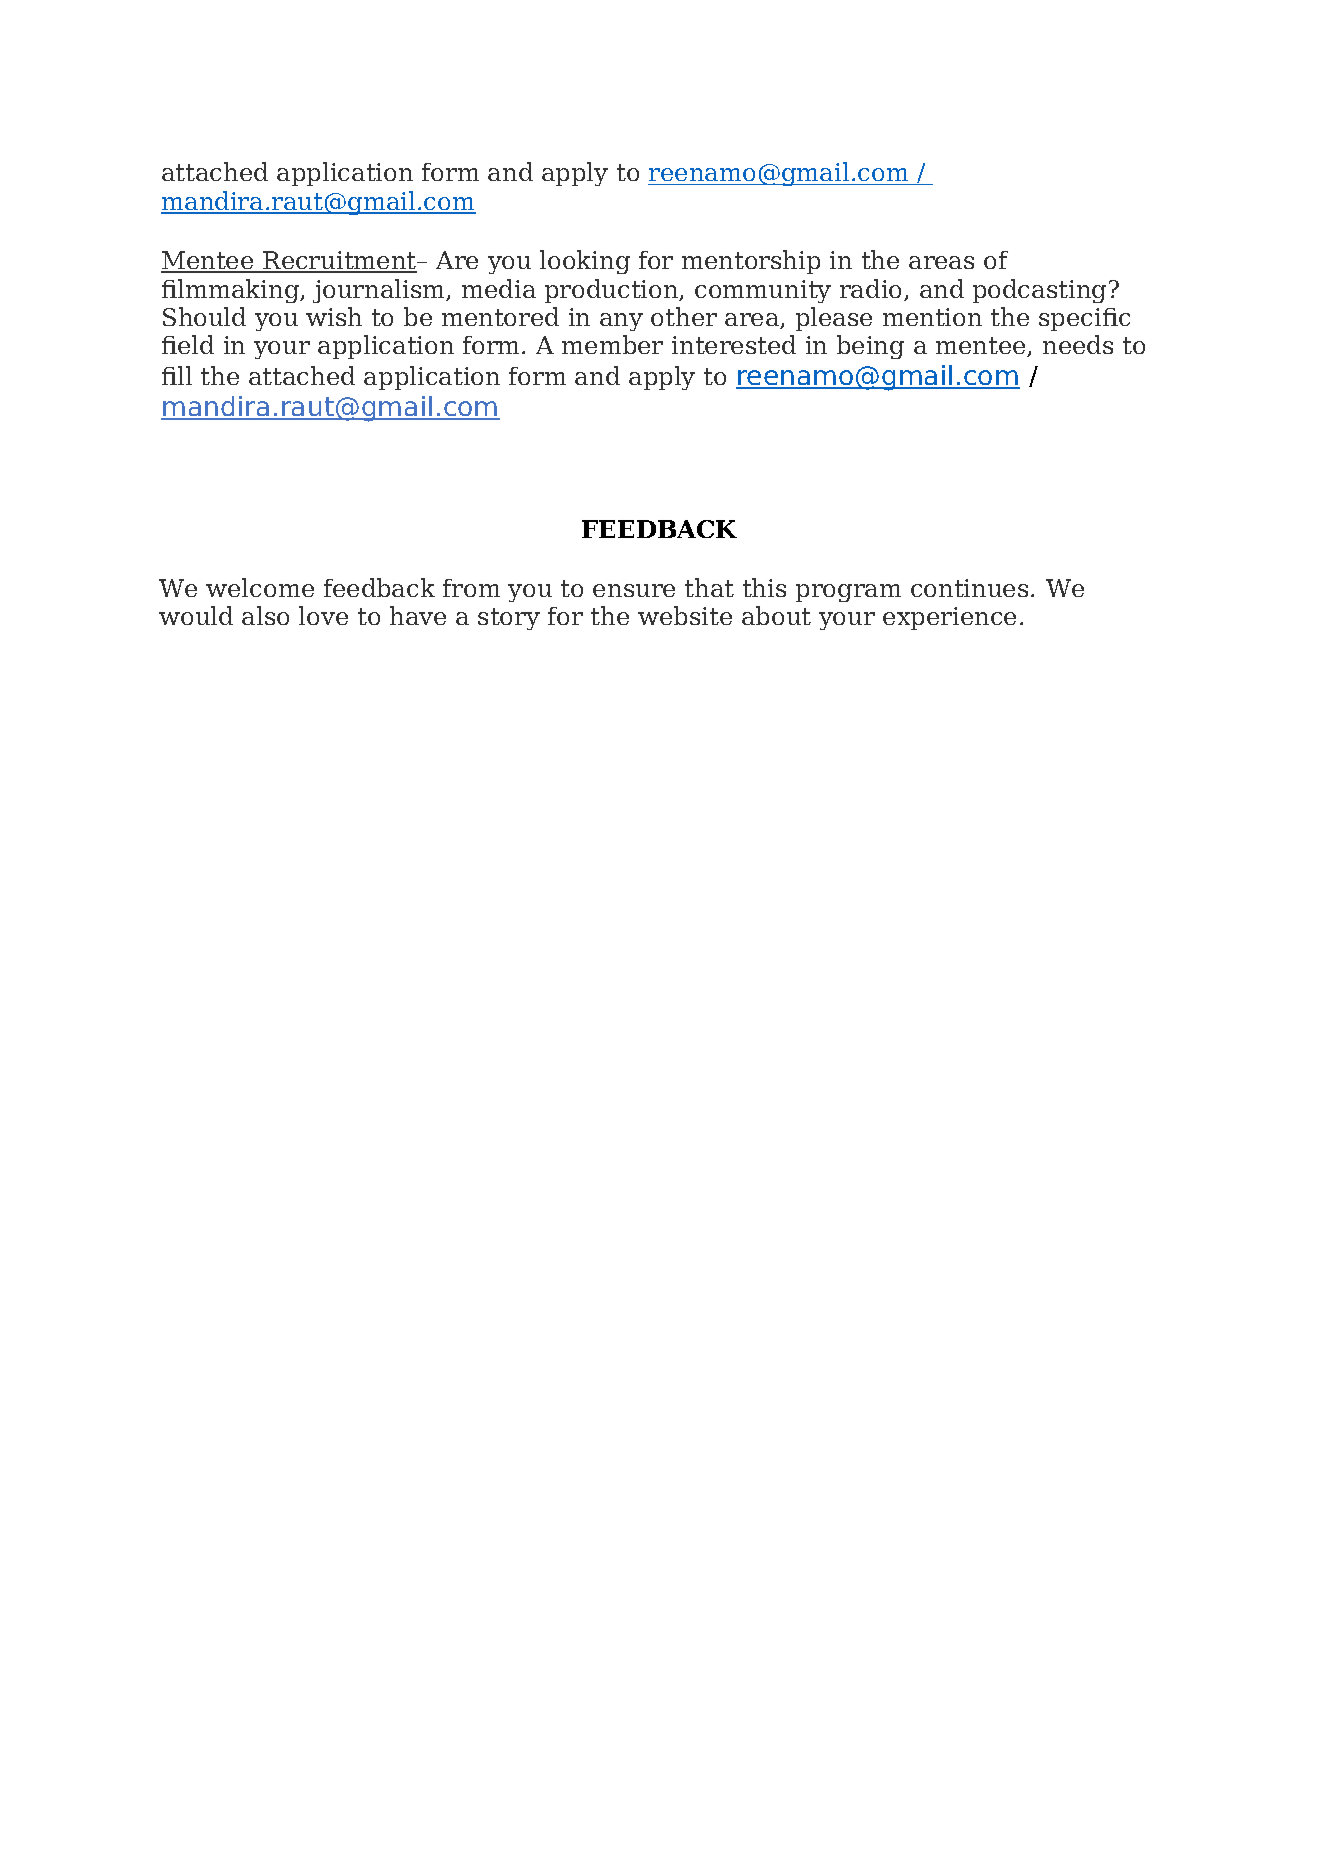 This screenshot has height=1864, width=1318. What do you see at coordinates (1039, 291) in the screenshot?
I see `podcasting` at bounding box center [1039, 291].
